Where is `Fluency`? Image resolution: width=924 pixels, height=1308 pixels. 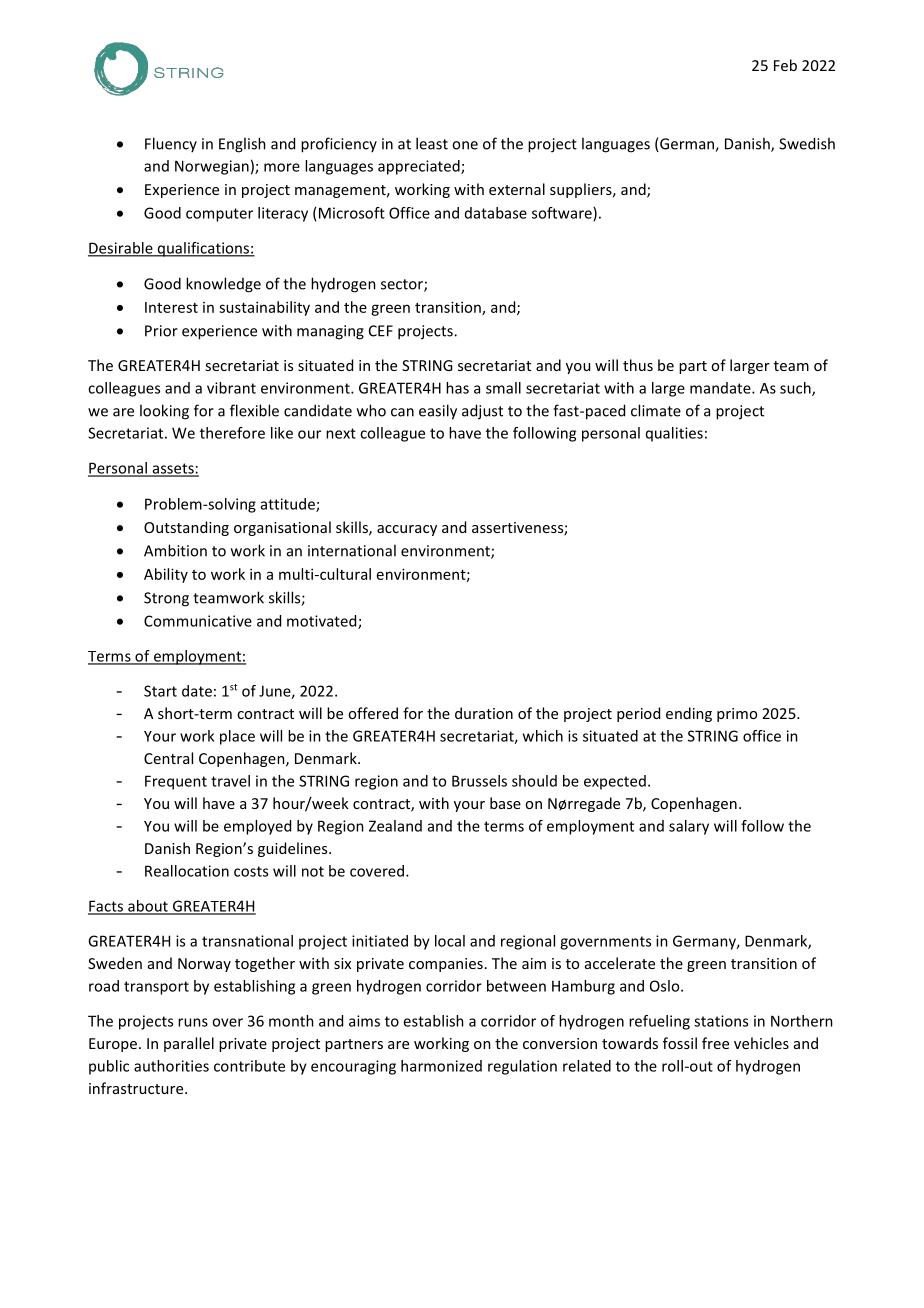 Fluency is located at coordinates (171, 144).
